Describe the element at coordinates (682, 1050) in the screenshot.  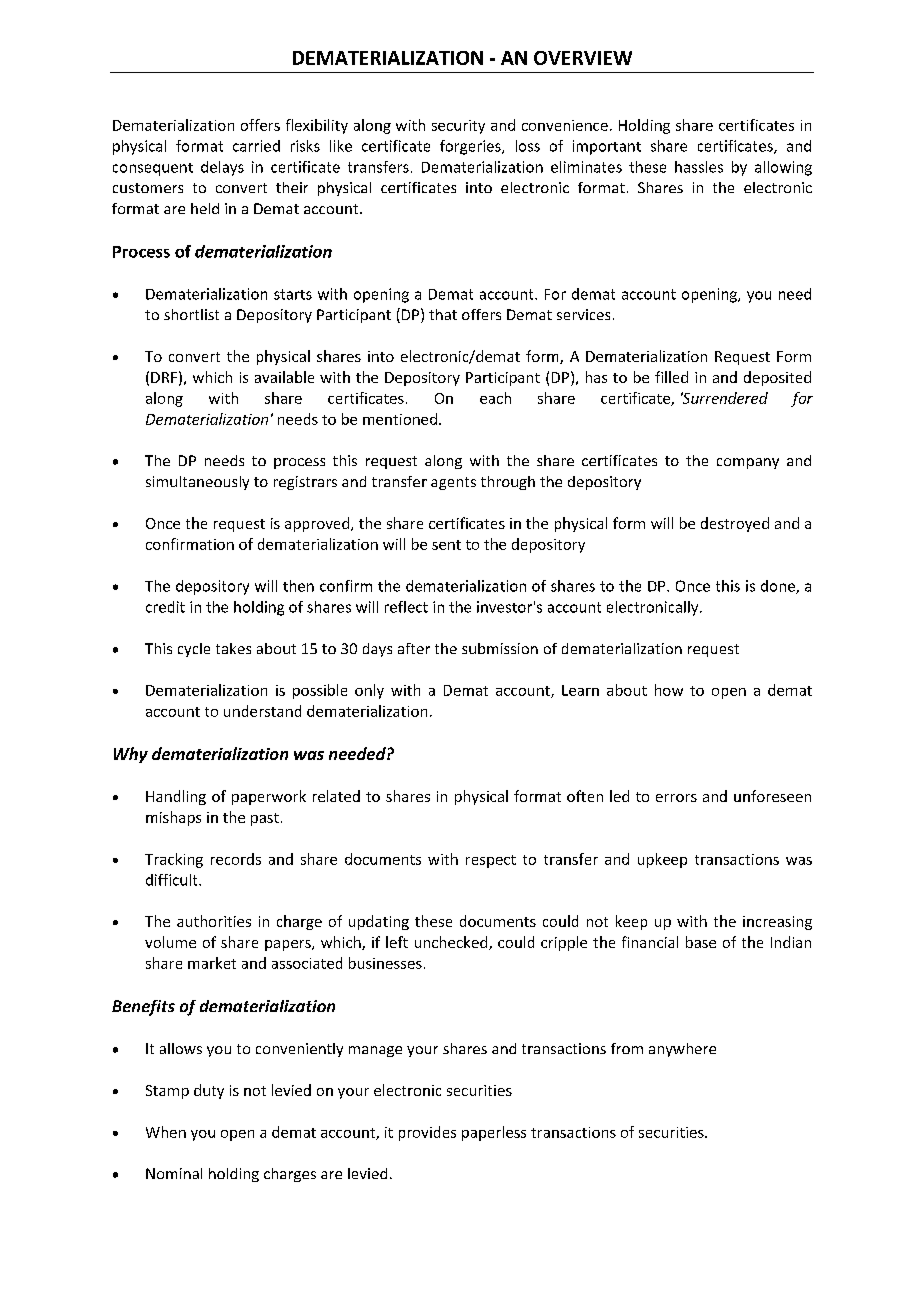
I see `anywhere` at that location.
